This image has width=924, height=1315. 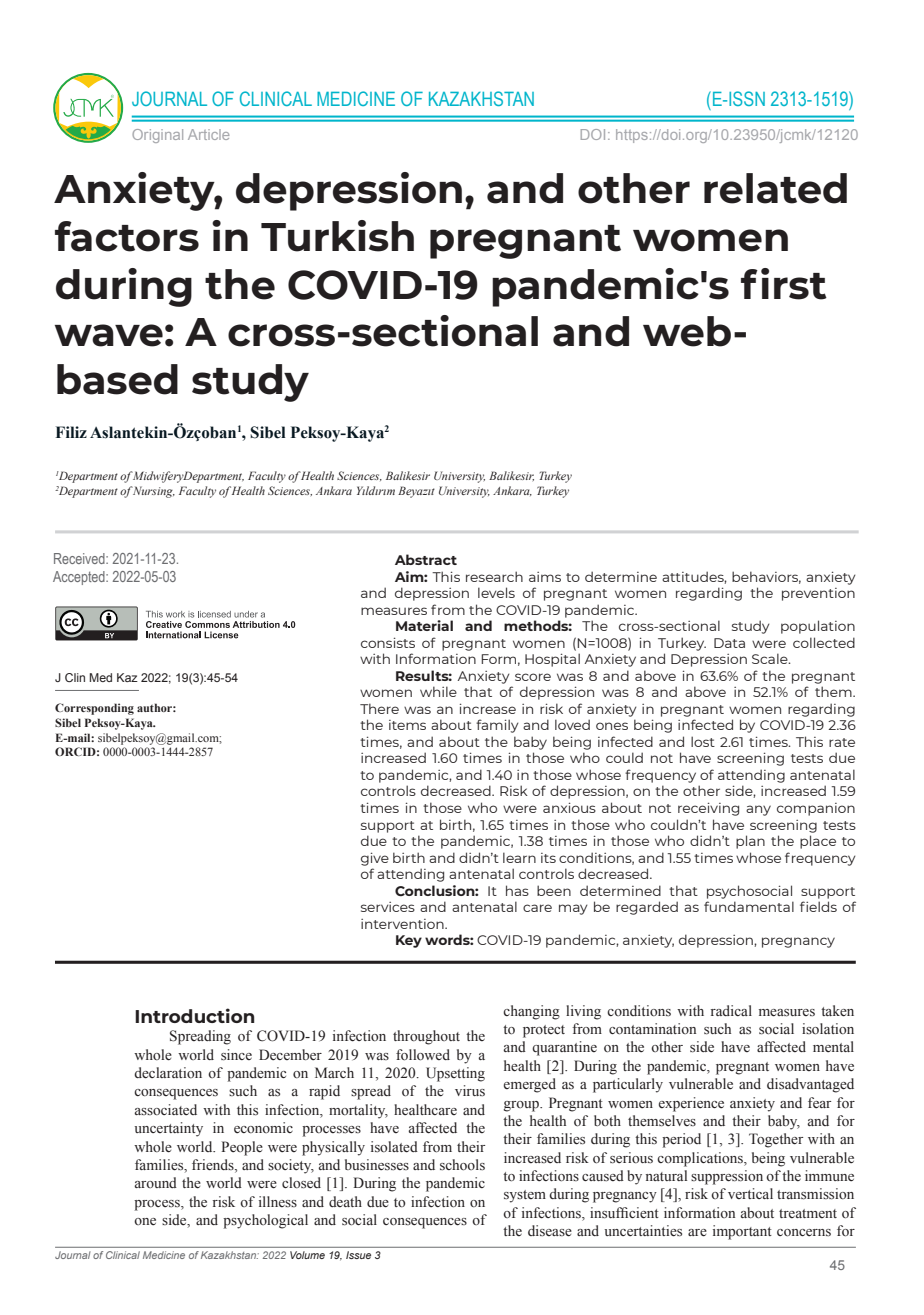 I want to click on related, so click(x=775, y=188).
